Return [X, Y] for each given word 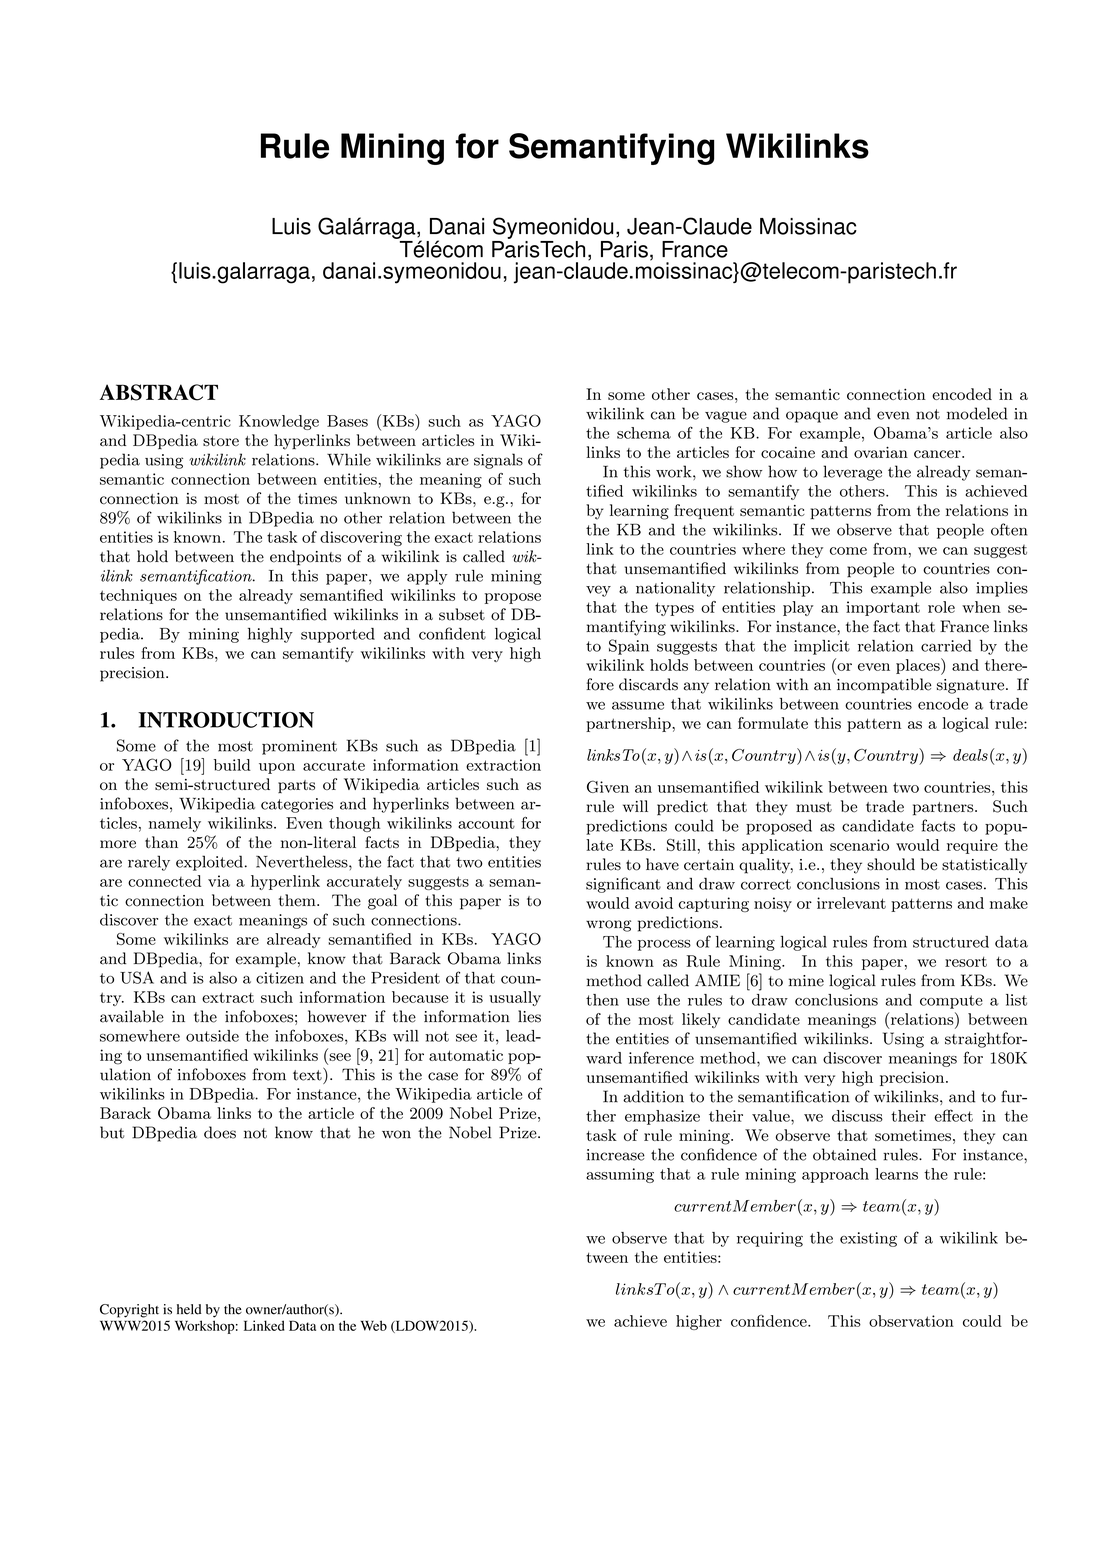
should [891, 864]
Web [374, 1325]
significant [623, 885]
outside [212, 1036]
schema [644, 433]
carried [946, 646]
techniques [138, 596]
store [221, 441]
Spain [629, 647]
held [189, 1309]
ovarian [881, 452]
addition [653, 1096]
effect [953, 1115]
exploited [209, 863]
